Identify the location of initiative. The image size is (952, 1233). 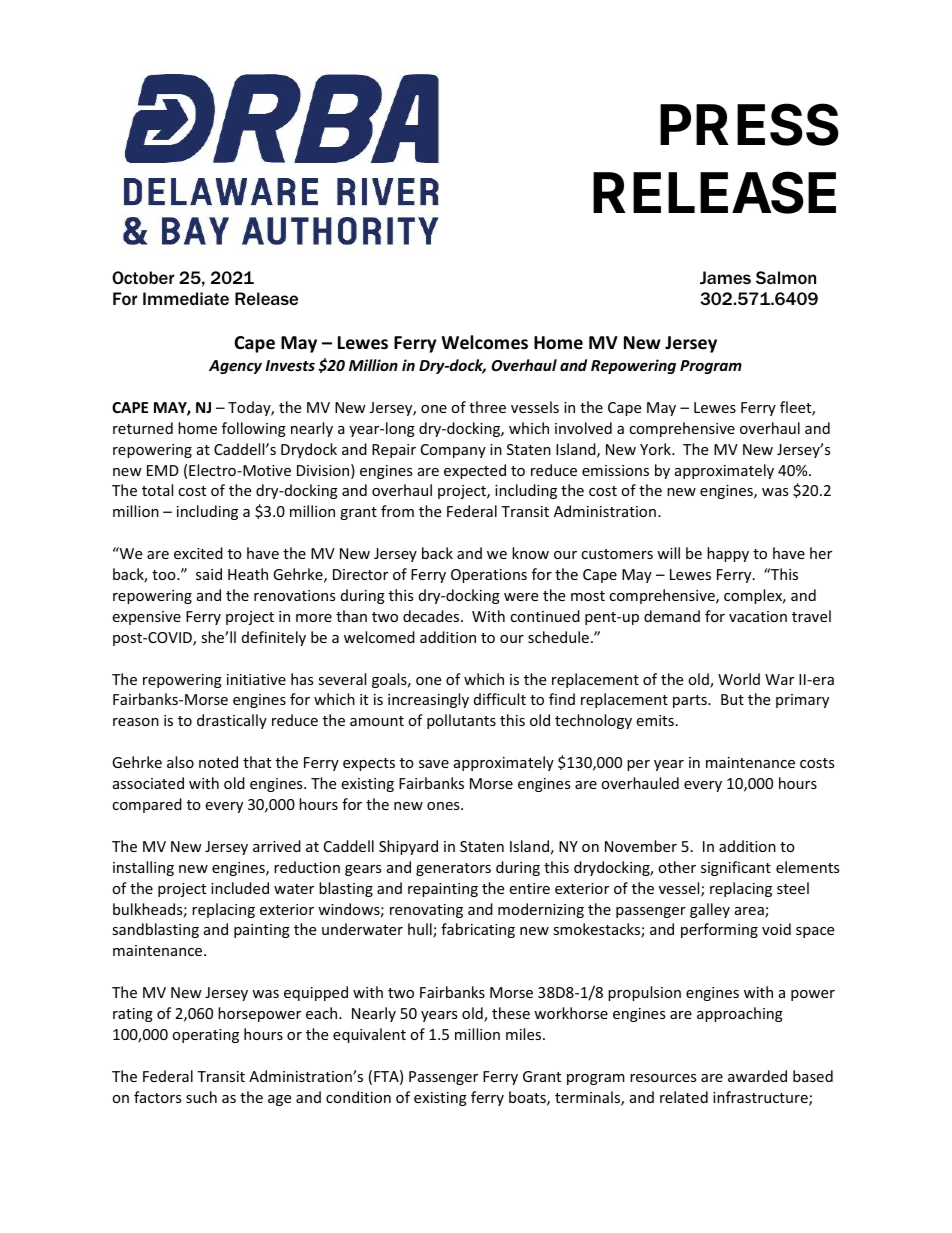
(256, 679).
